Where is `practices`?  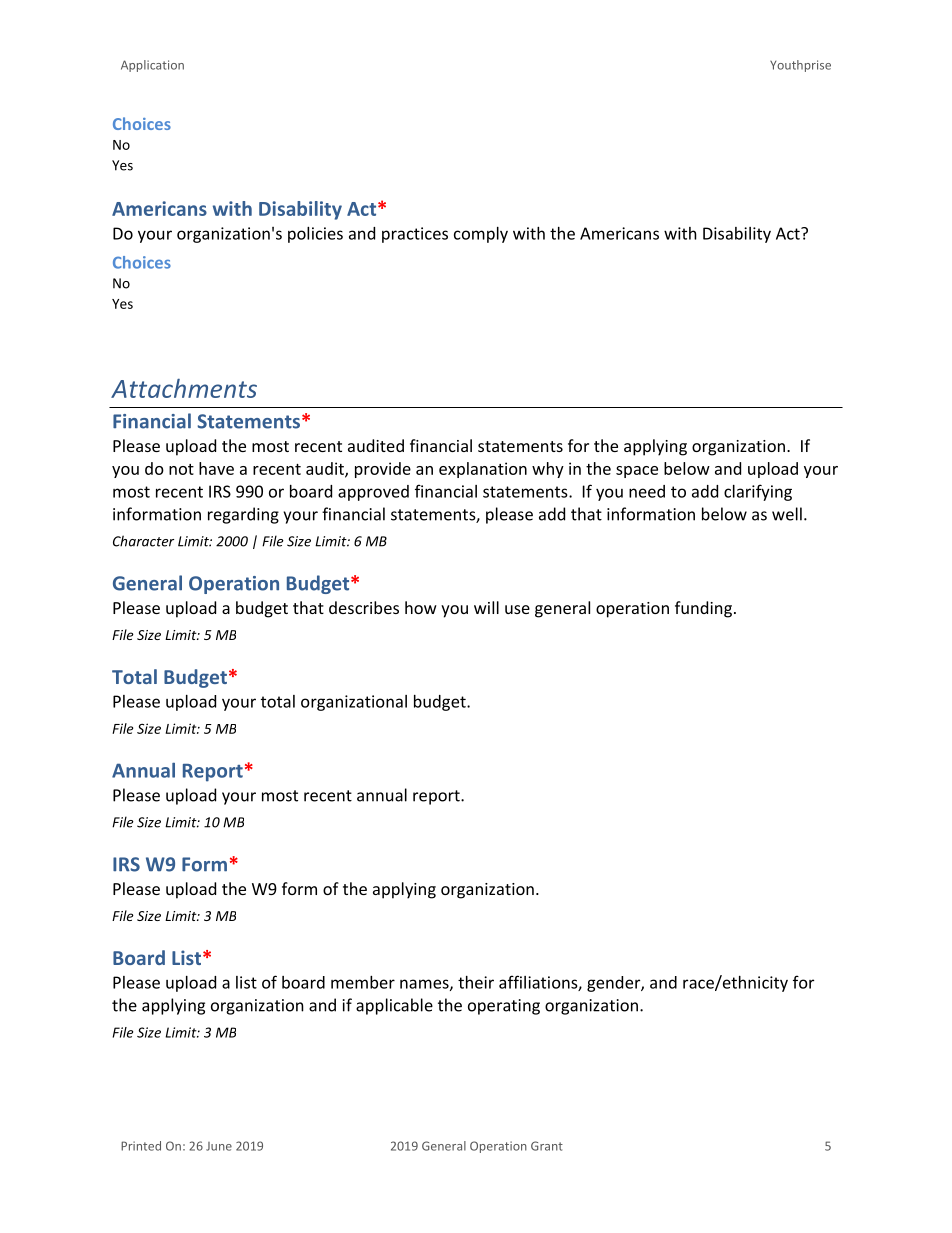
practices is located at coordinates (415, 235).
